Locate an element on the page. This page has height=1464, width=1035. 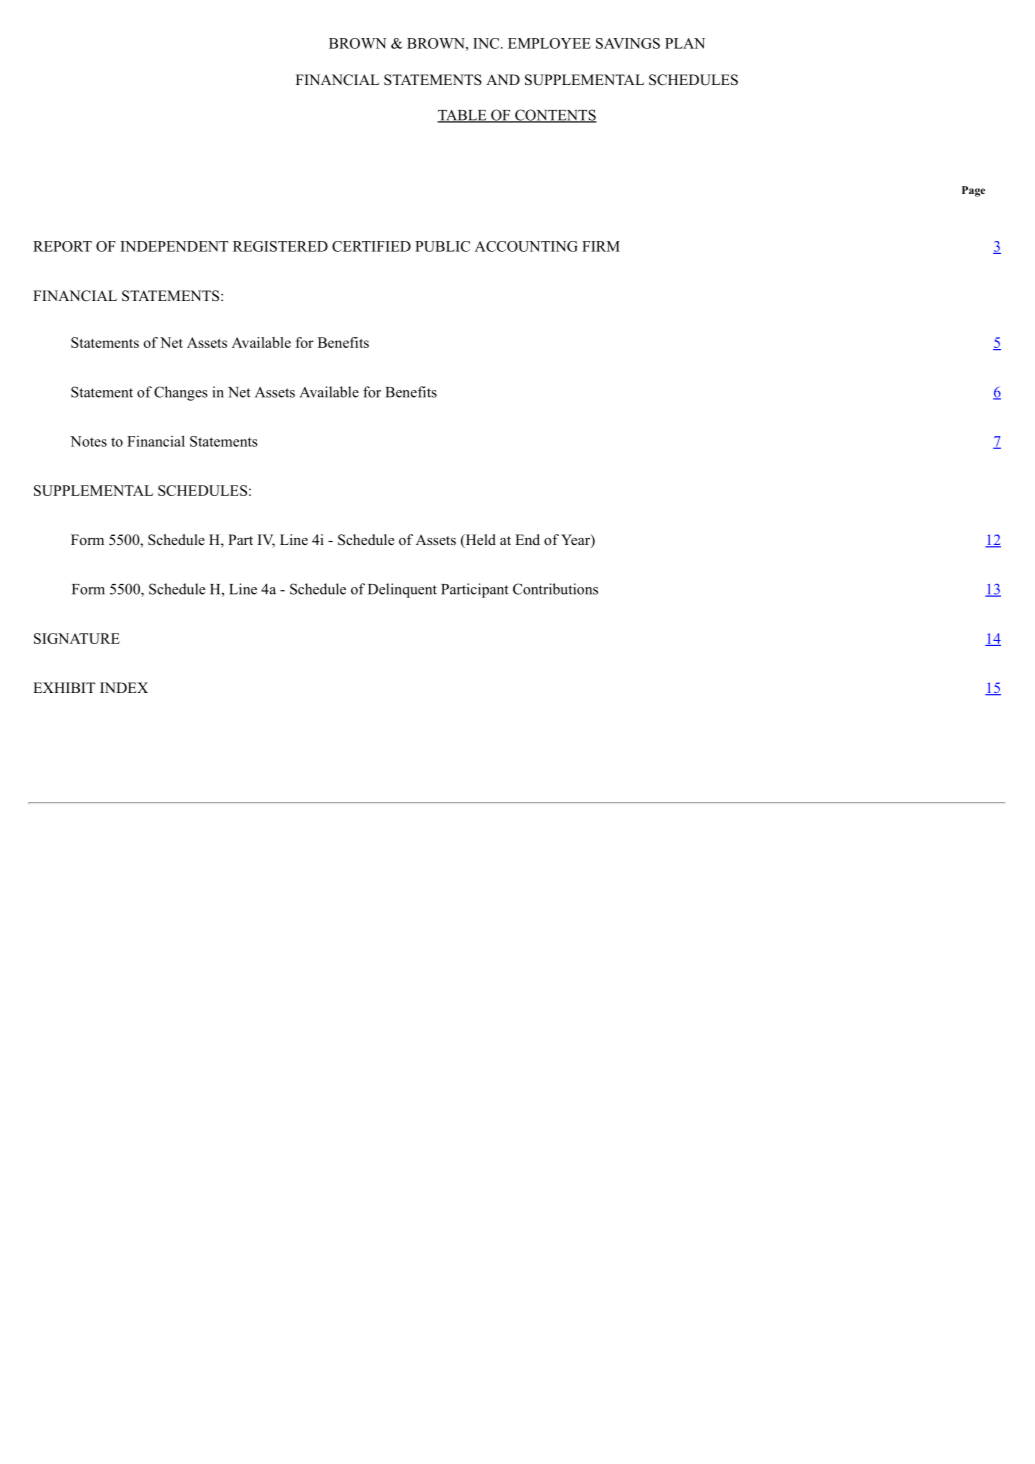
PLAN is located at coordinates (685, 43).
